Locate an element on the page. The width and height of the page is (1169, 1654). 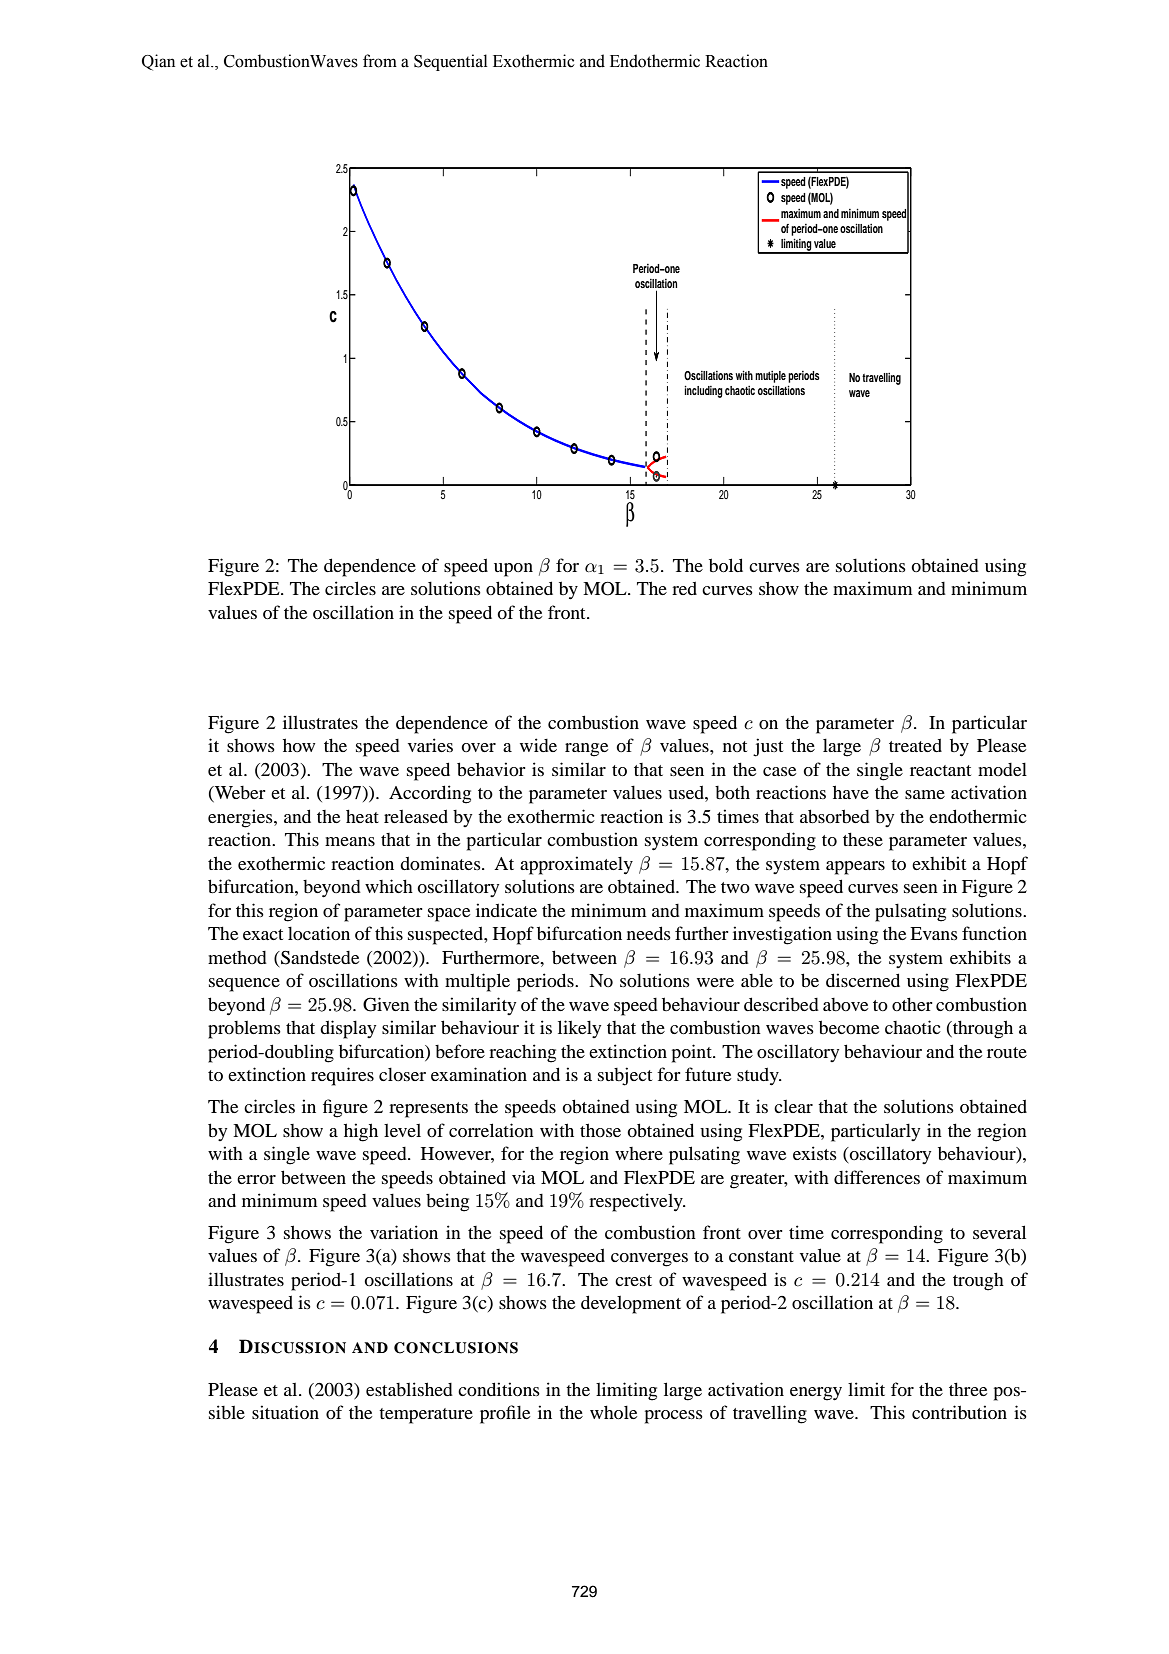
energies is located at coordinates (241, 818).
